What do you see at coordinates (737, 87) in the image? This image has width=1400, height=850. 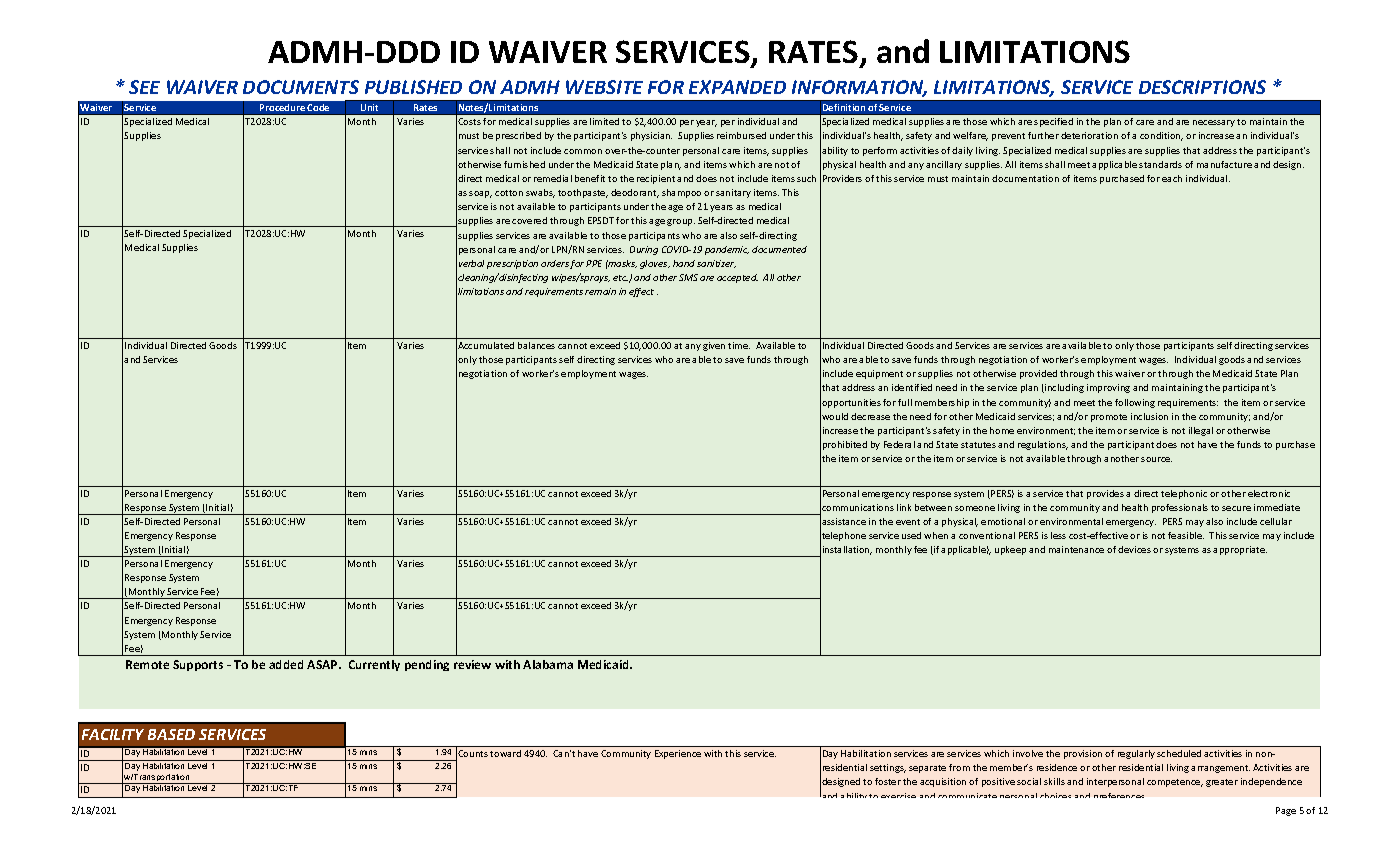 I see `EXPANDED` at bounding box center [737, 87].
